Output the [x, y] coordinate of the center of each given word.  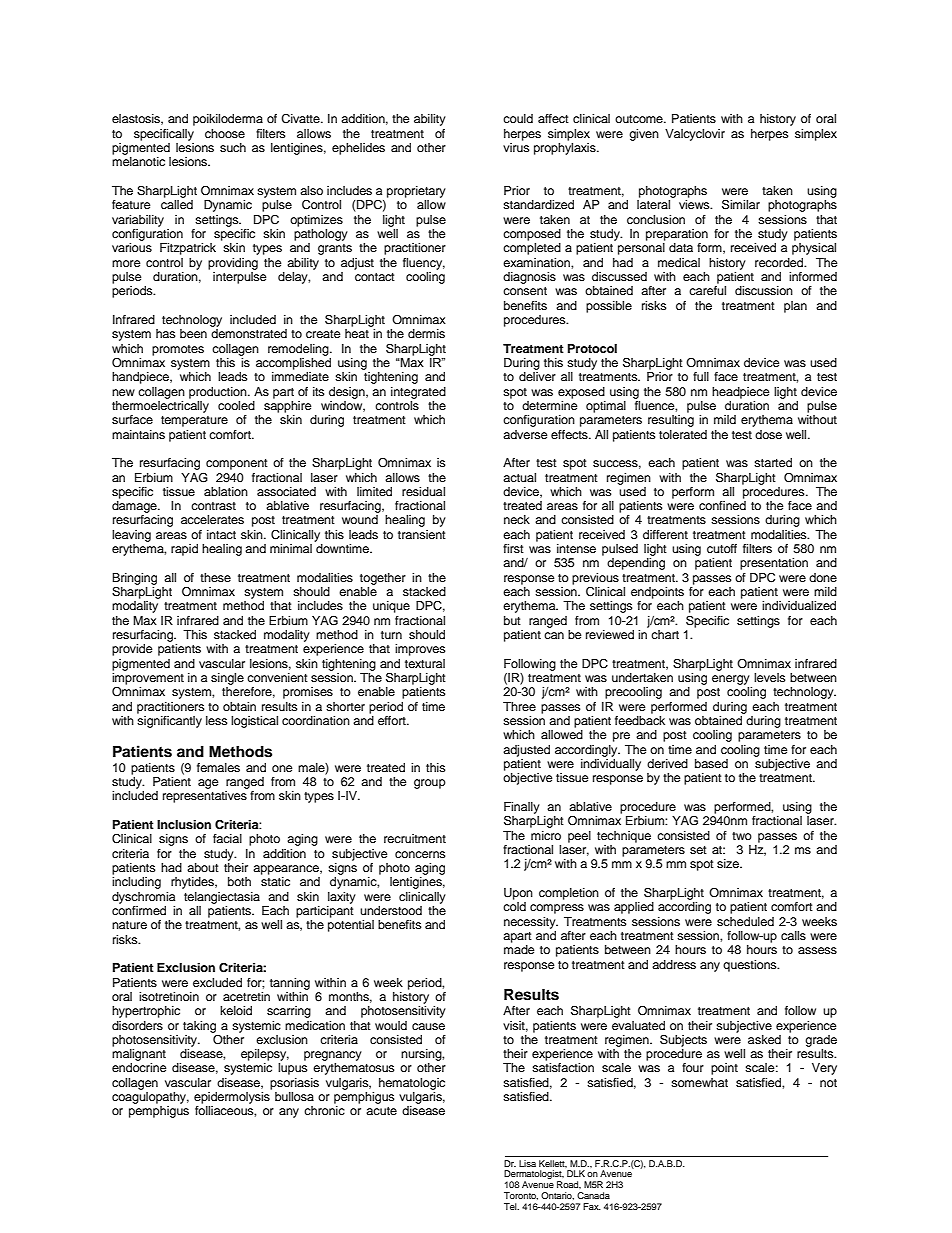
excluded [217, 982]
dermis [426, 333]
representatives [205, 797]
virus [516, 147]
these [215, 577]
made [519, 949]
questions [751, 966]
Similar [741, 204]
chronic [324, 1110]
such [233, 147]
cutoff [722, 548]
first [513, 548]
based [711, 763]
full [701, 376]
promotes [178, 350]
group [430, 784]
